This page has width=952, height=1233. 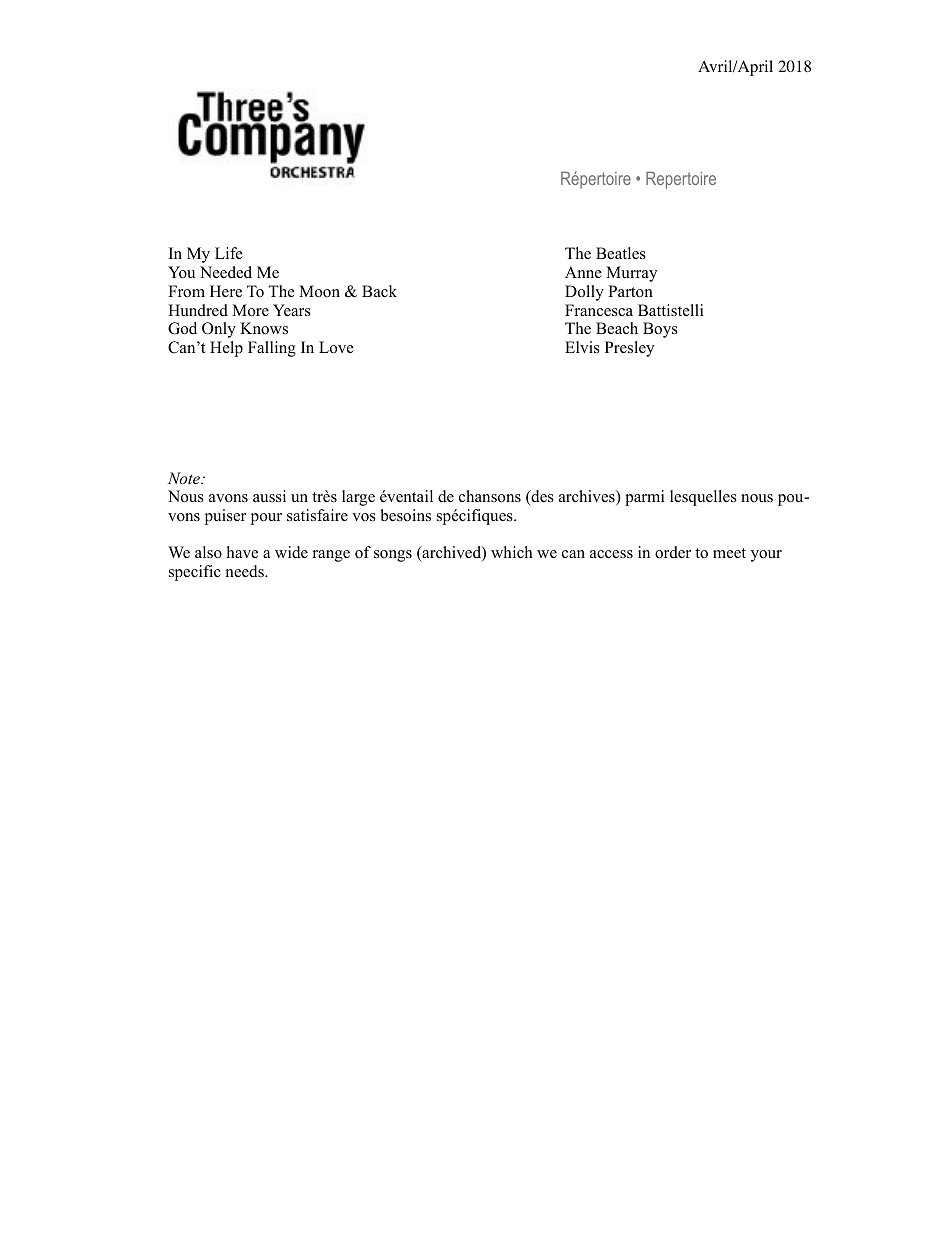 What do you see at coordinates (185, 478) in the page?
I see `Note` at bounding box center [185, 478].
